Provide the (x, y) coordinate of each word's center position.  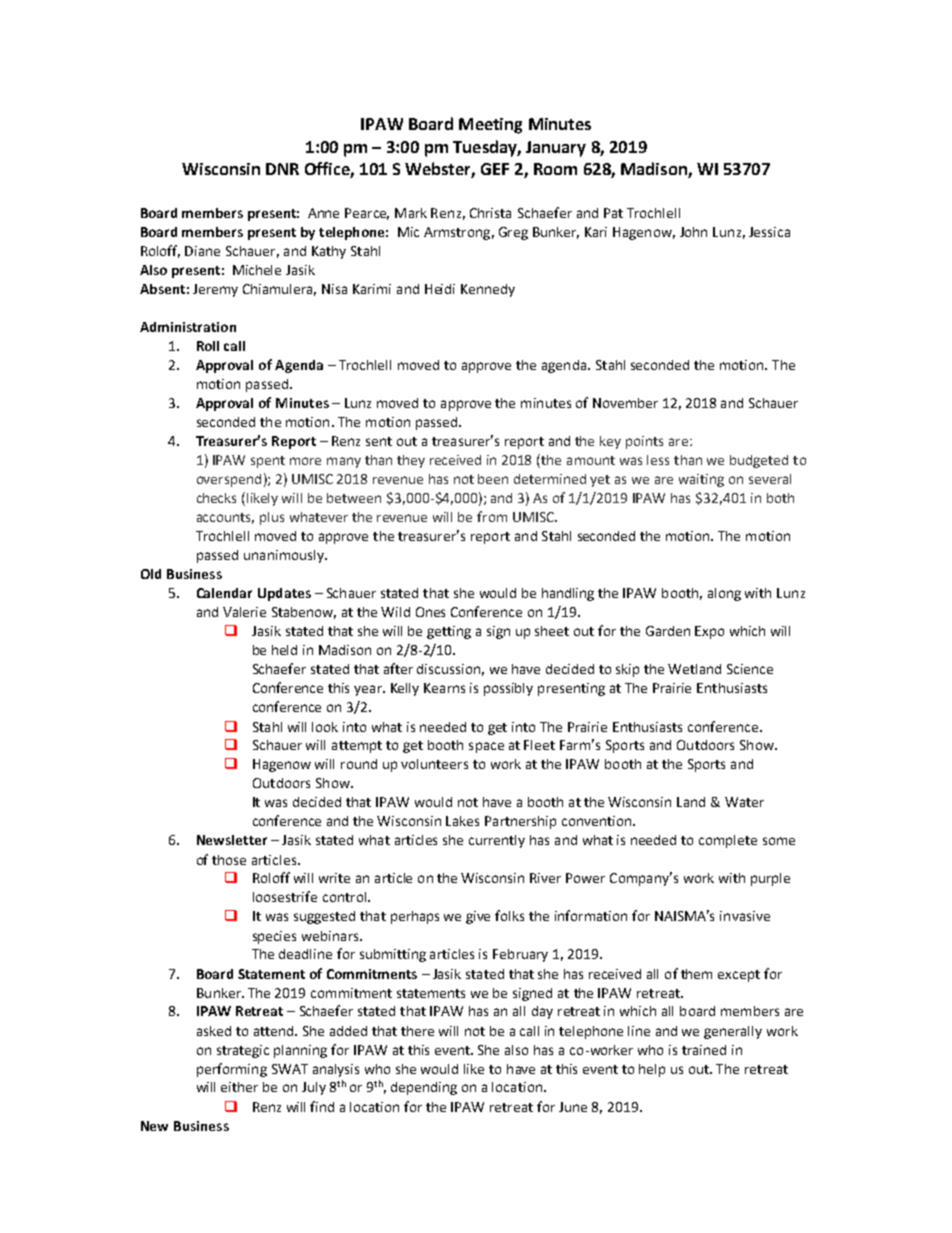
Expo (709, 632)
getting (449, 632)
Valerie (244, 612)
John (693, 232)
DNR (282, 169)
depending (424, 1088)
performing (232, 1070)
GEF (495, 169)
